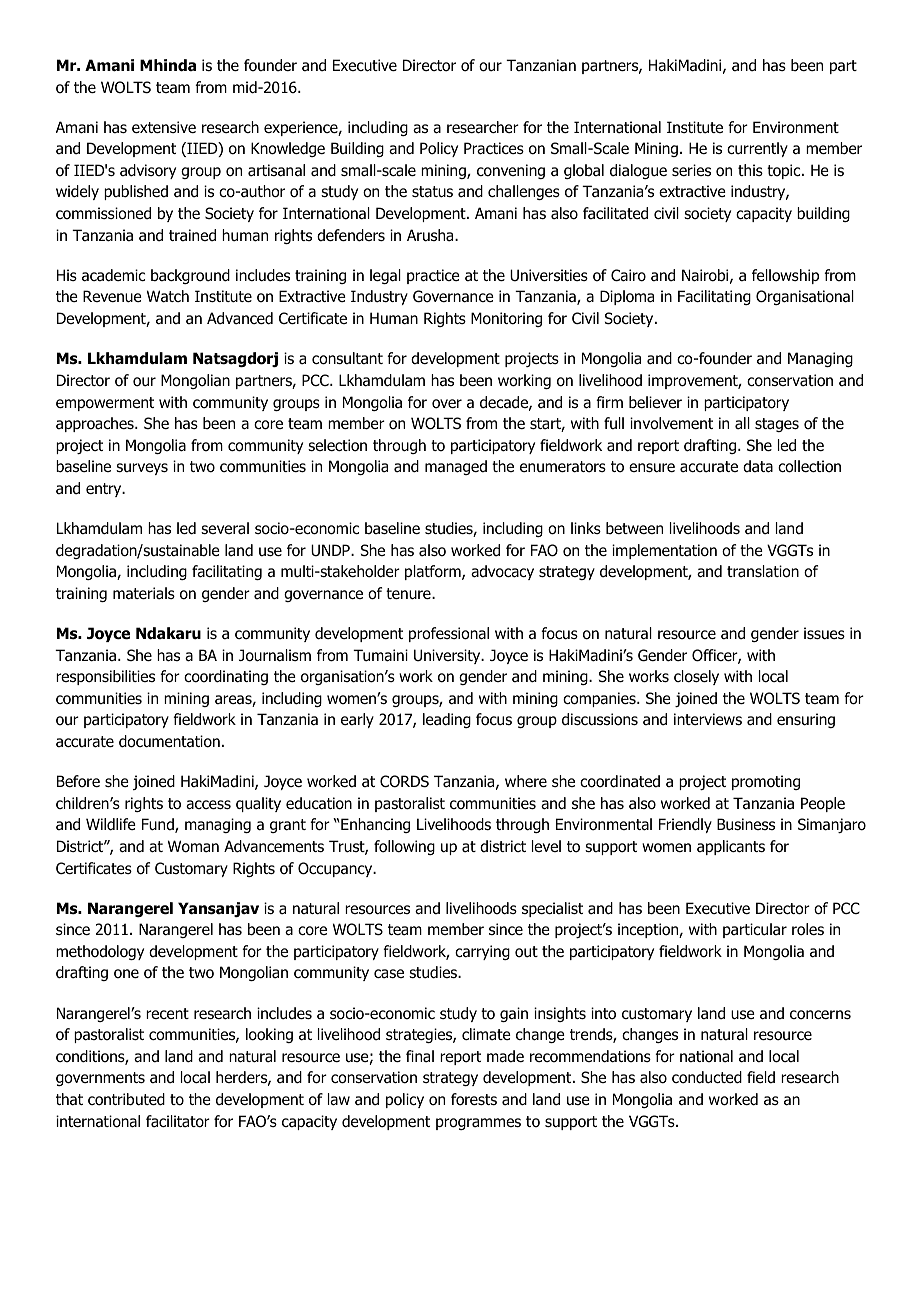  What do you see at coordinates (449, 634) in the page?
I see `professional` at bounding box center [449, 634].
